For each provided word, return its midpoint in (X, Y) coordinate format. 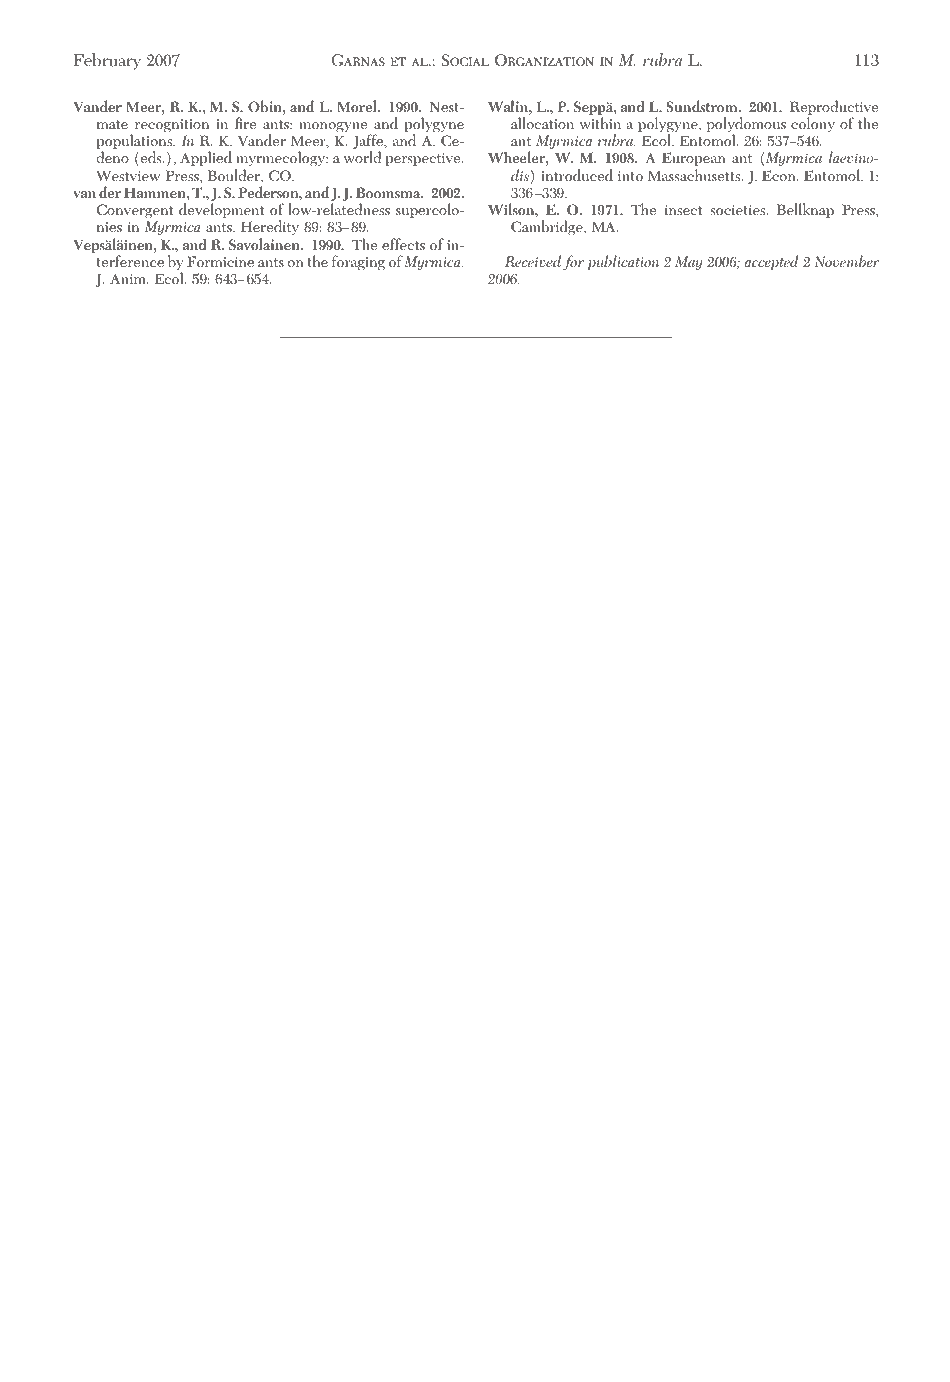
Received (533, 261)
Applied (206, 158)
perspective (424, 159)
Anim (129, 278)
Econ (780, 176)
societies (739, 210)
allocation (542, 123)
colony (813, 124)
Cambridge (548, 228)
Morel (358, 106)
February (107, 61)
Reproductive (834, 109)
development (221, 210)
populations (135, 143)
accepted (771, 262)
